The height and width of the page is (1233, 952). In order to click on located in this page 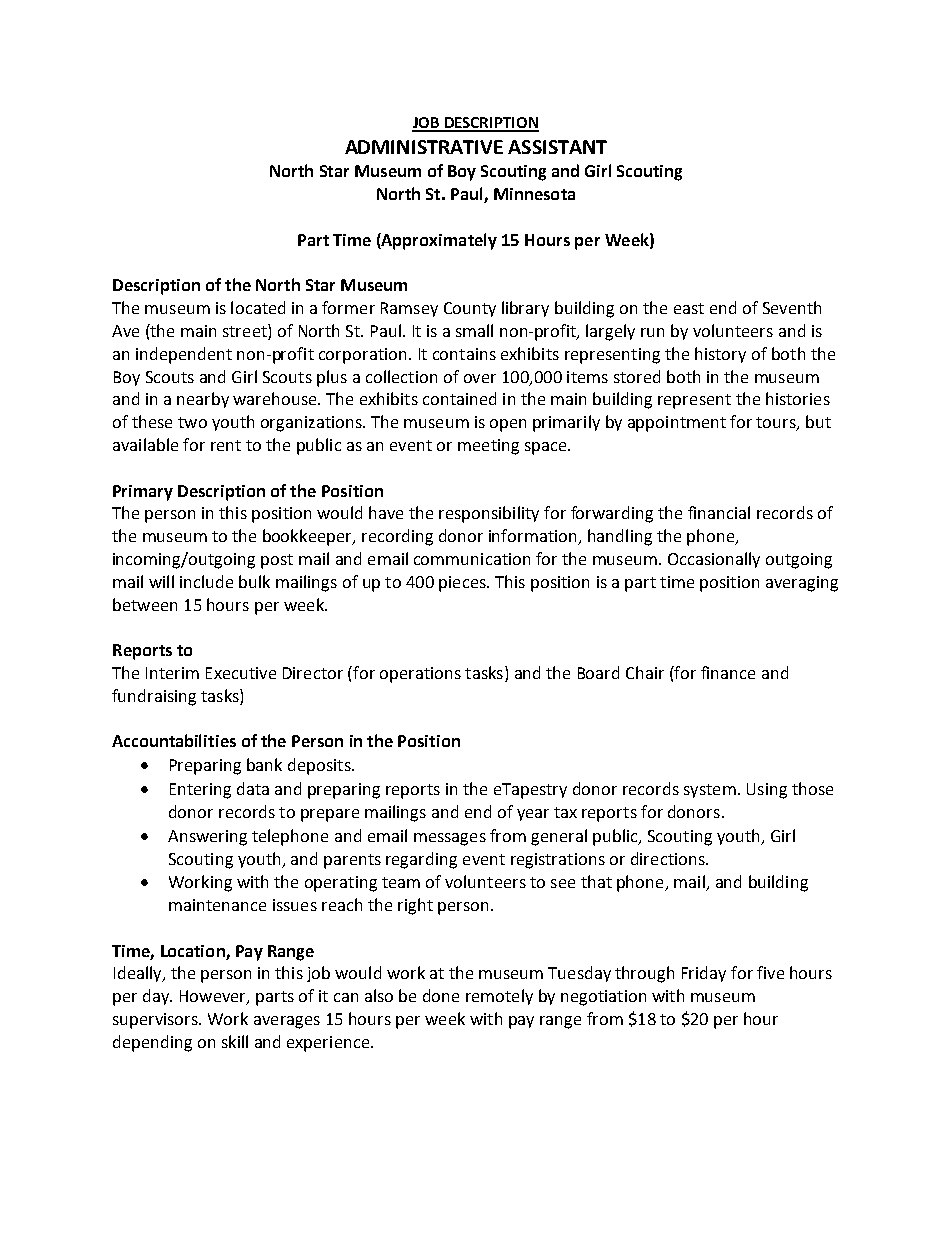, I will do `click(258, 307)`.
